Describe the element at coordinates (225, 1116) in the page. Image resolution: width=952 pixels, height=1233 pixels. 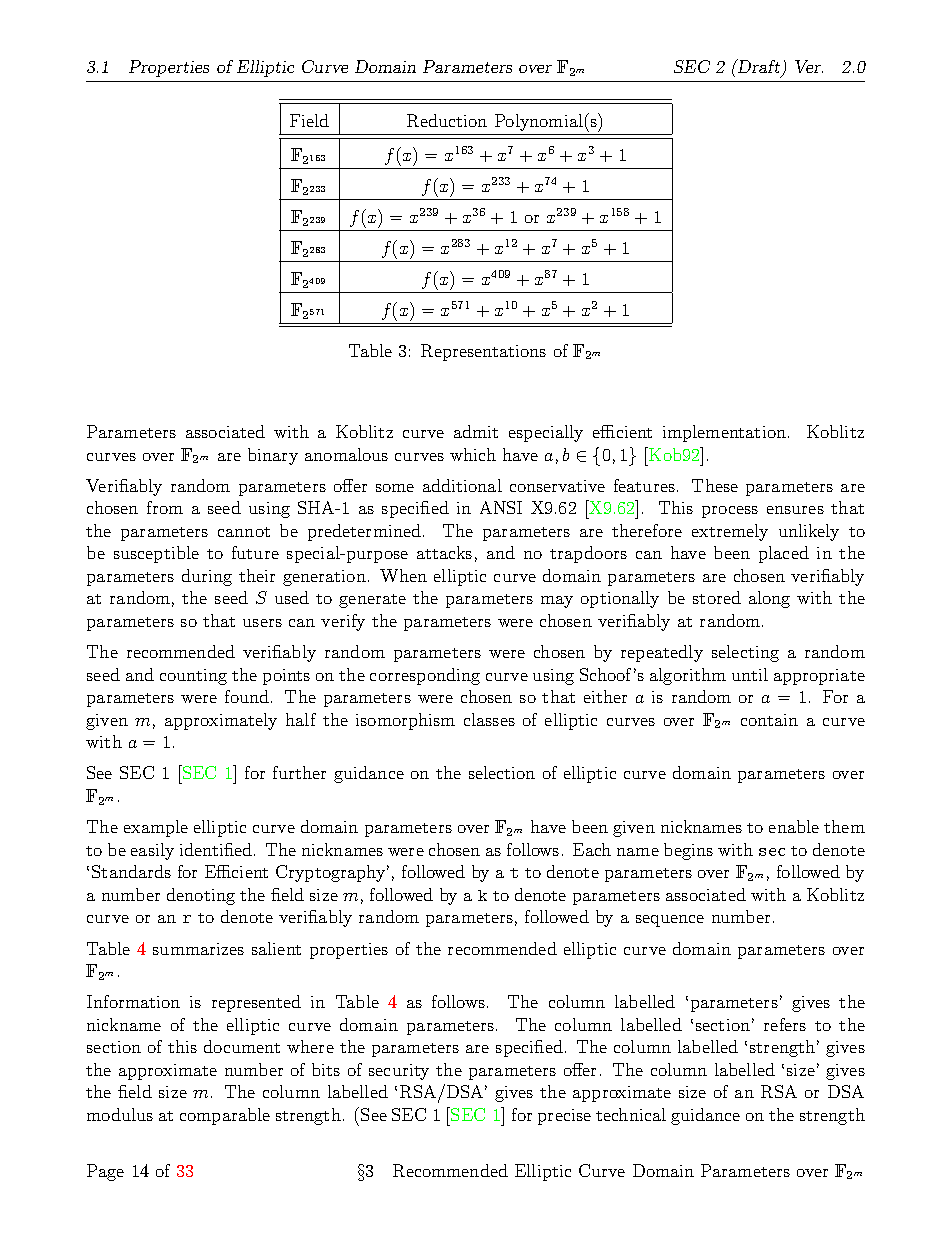
I see `comparable` at that location.
